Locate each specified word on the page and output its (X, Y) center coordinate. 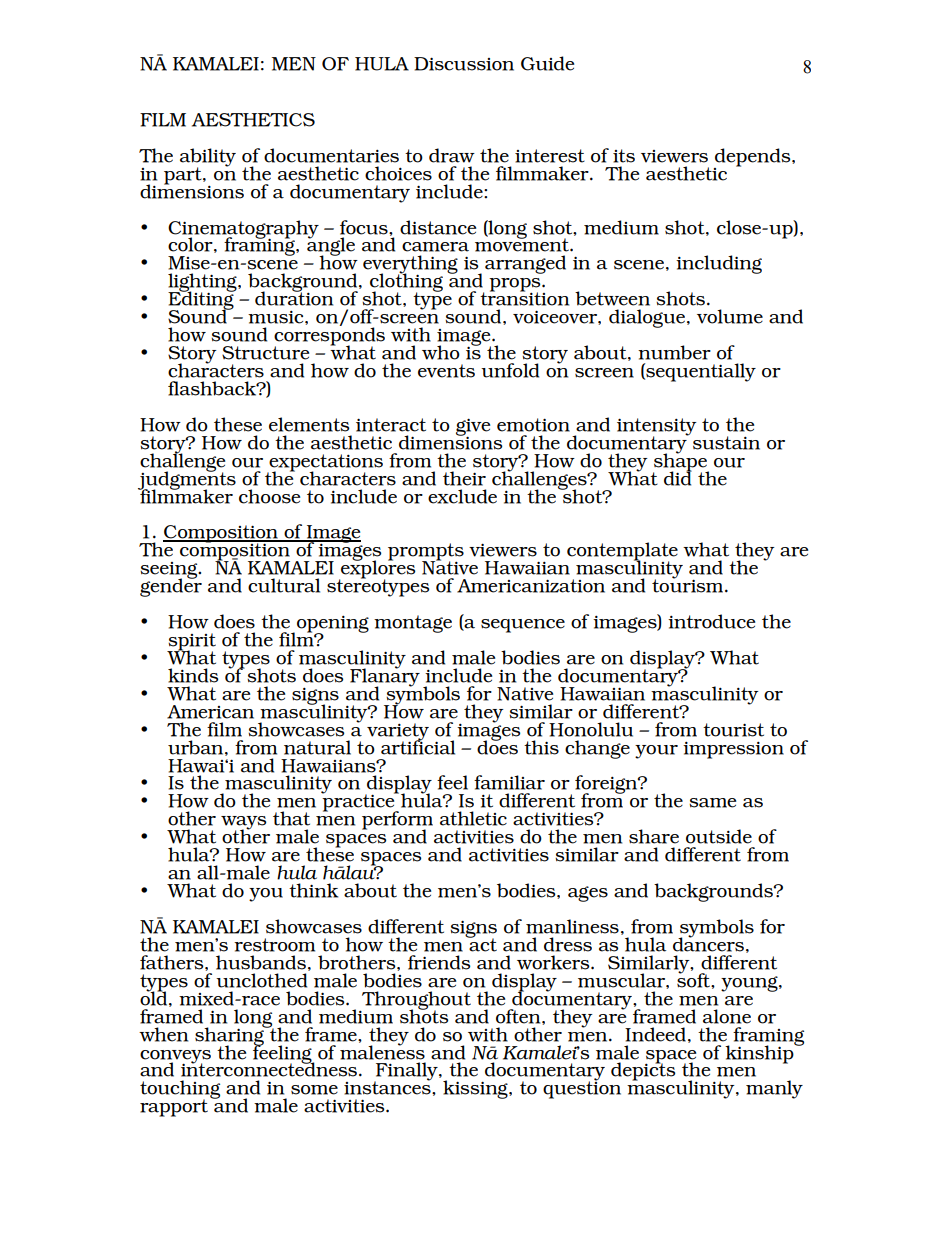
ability (208, 158)
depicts (643, 1071)
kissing (476, 1089)
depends (754, 157)
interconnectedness (270, 1069)
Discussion (464, 64)
